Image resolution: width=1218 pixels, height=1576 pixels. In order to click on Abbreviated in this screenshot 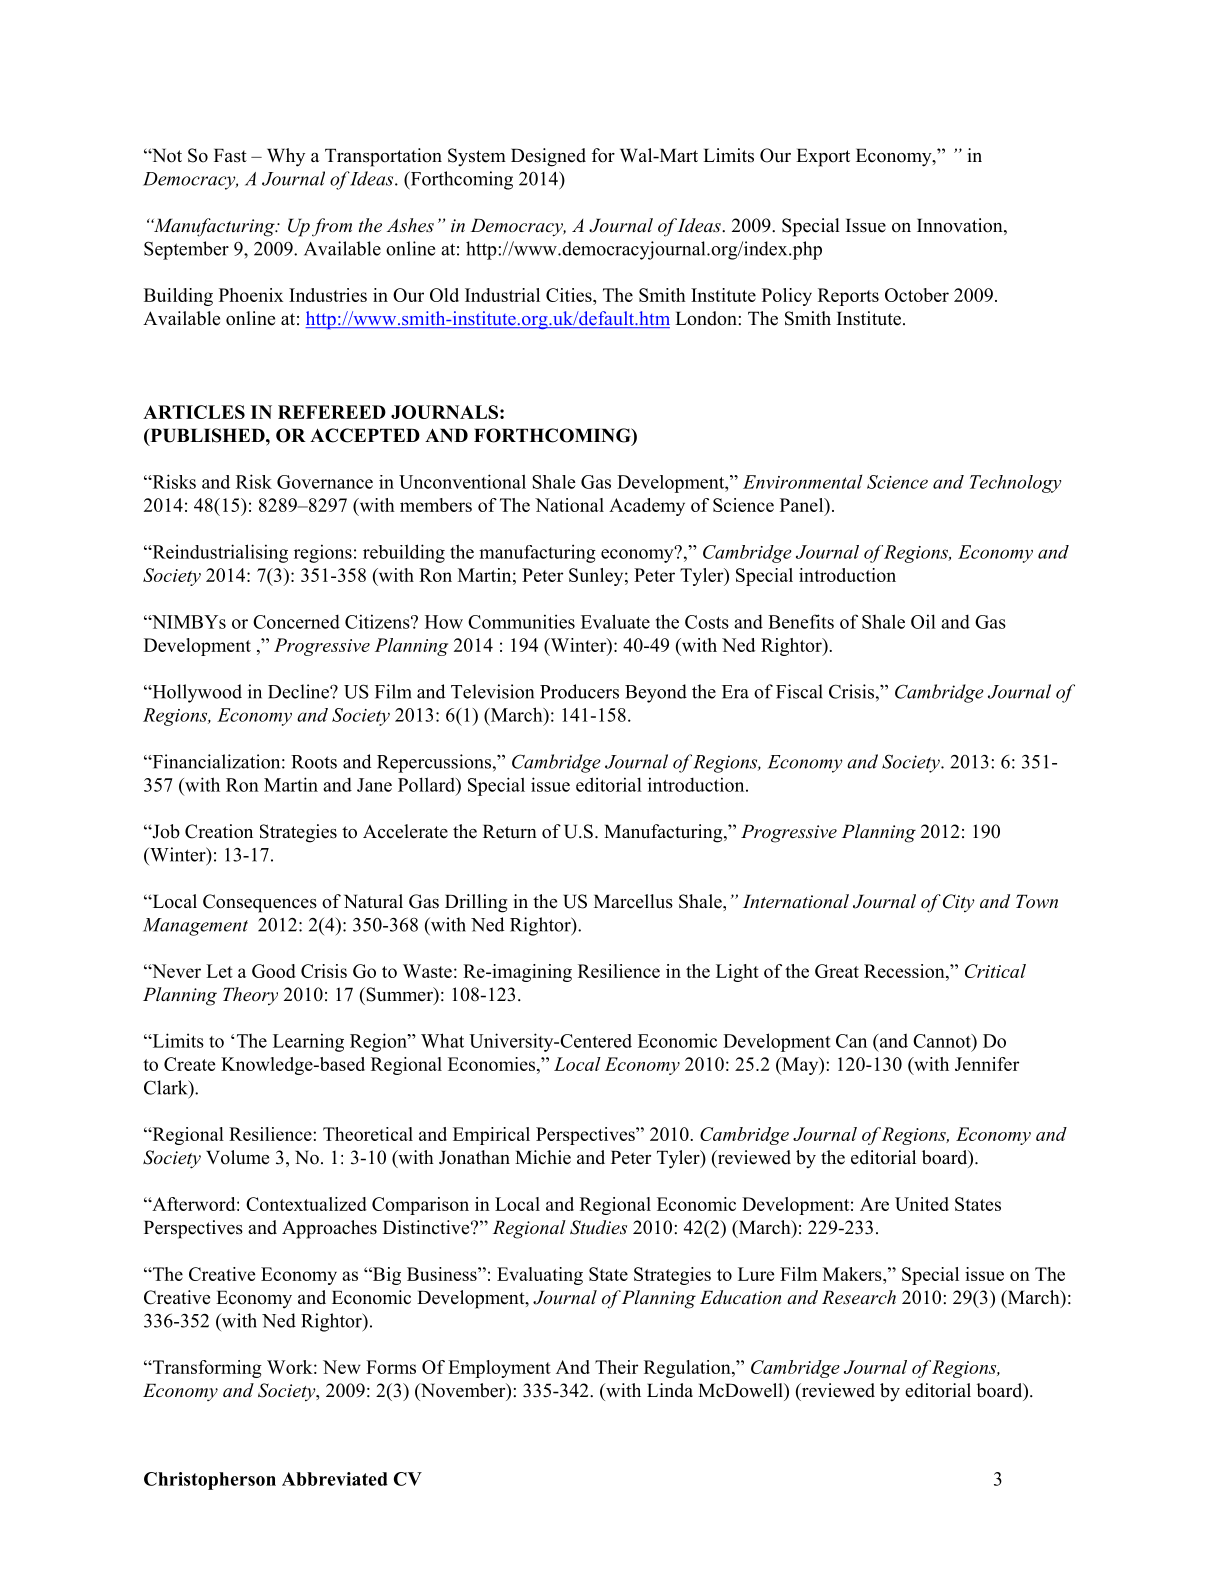, I will do `click(335, 1479)`.
